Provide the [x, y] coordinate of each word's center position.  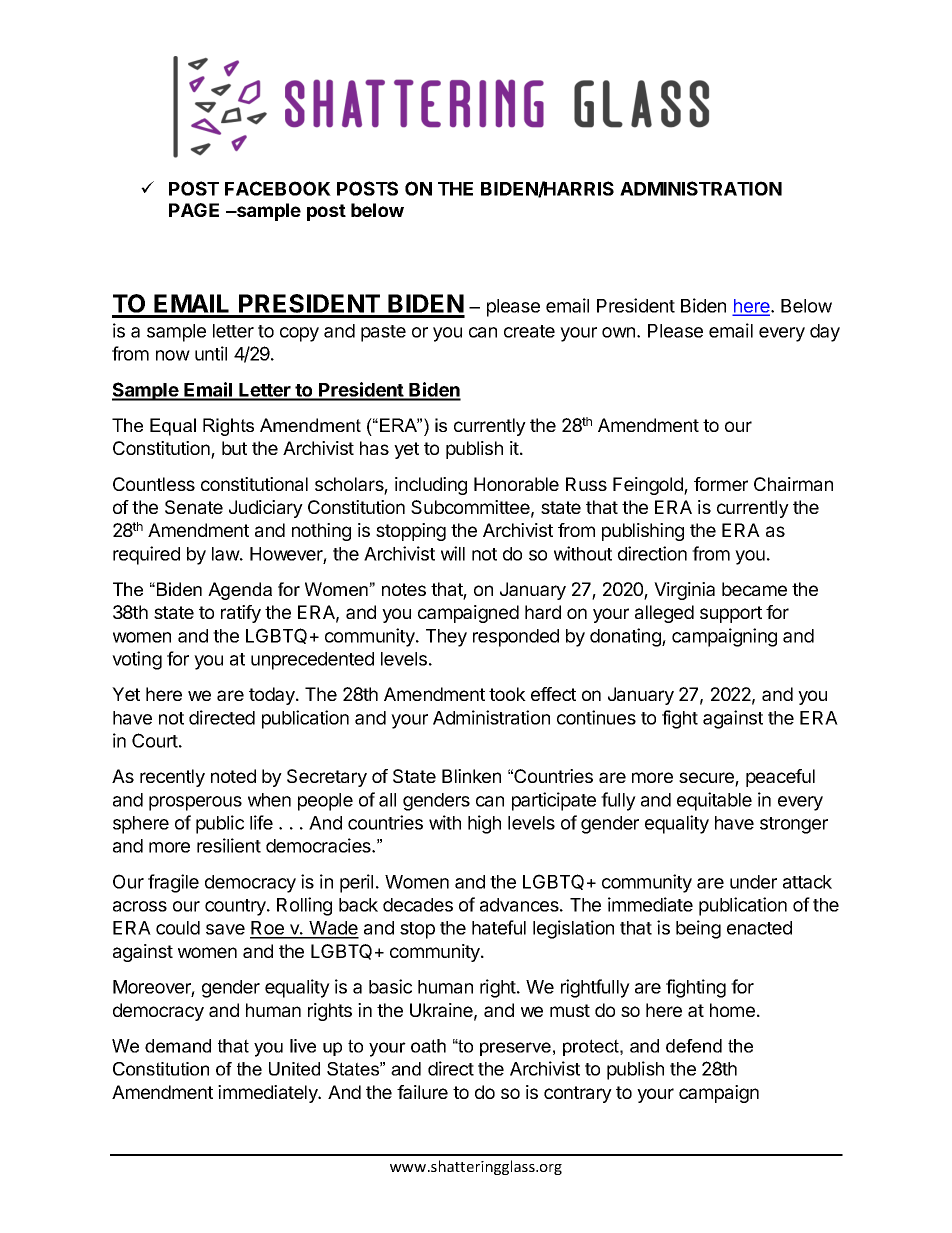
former [721, 484]
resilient [229, 845]
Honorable [516, 484]
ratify [241, 614]
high [484, 824]
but [234, 448]
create [529, 331]
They [446, 638]
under [753, 882]
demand [178, 1046]
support [731, 614]
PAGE [194, 210]
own [618, 332]
